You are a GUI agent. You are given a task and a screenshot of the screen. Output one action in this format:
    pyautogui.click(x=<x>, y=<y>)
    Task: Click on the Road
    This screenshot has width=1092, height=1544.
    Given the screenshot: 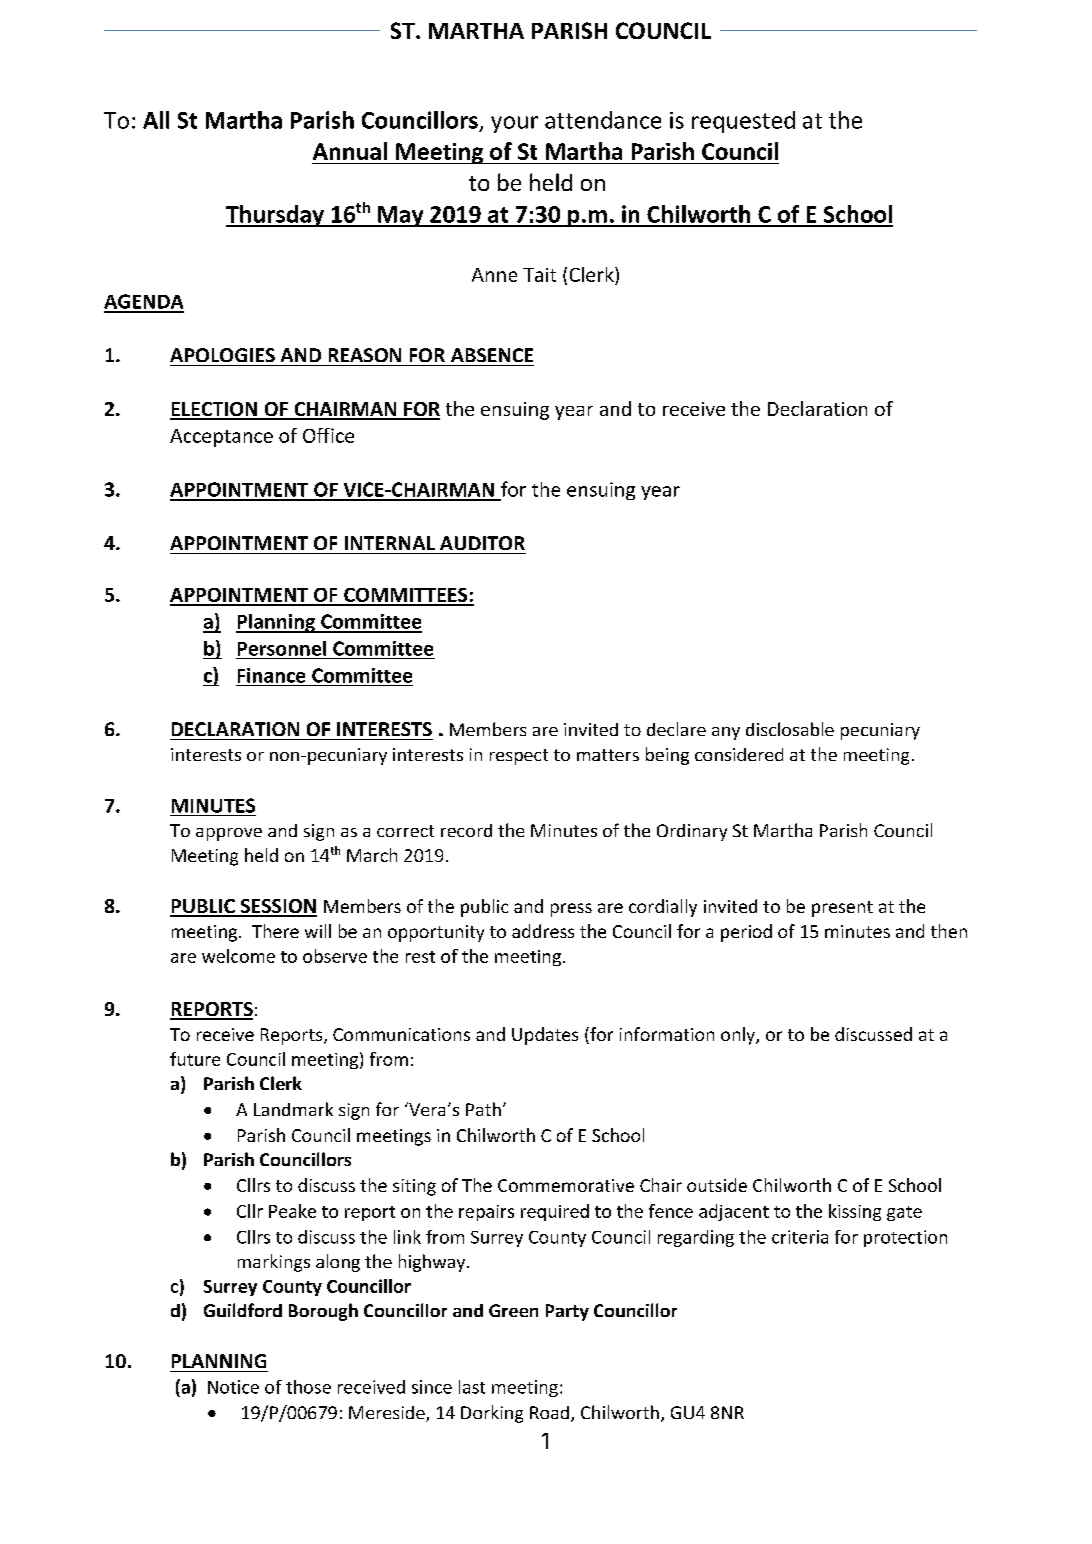 What is the action you would take?
    pyautogui.click(x=549, y=1412)
